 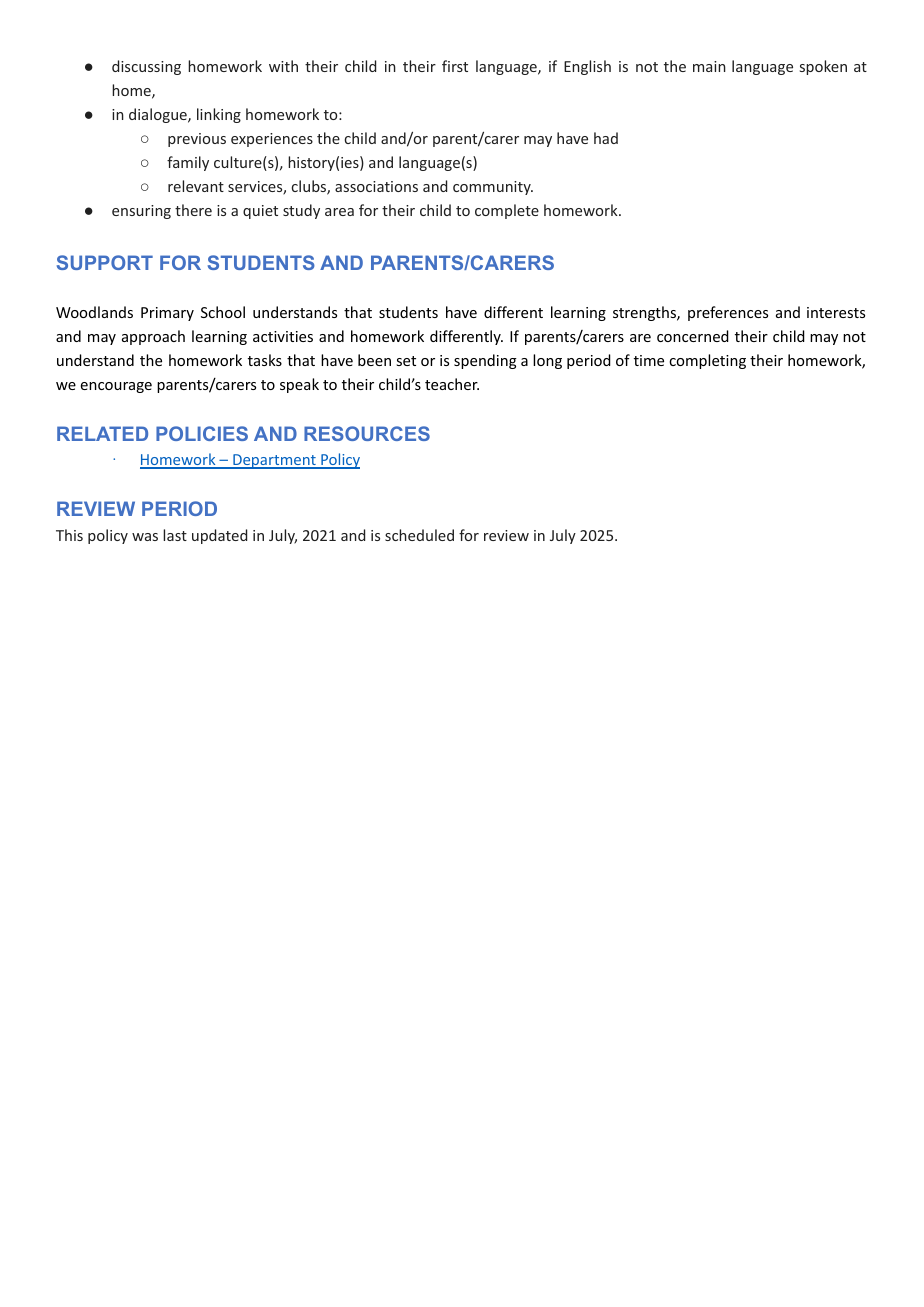 I want to click on discussing, so click(x=146, y=67).
